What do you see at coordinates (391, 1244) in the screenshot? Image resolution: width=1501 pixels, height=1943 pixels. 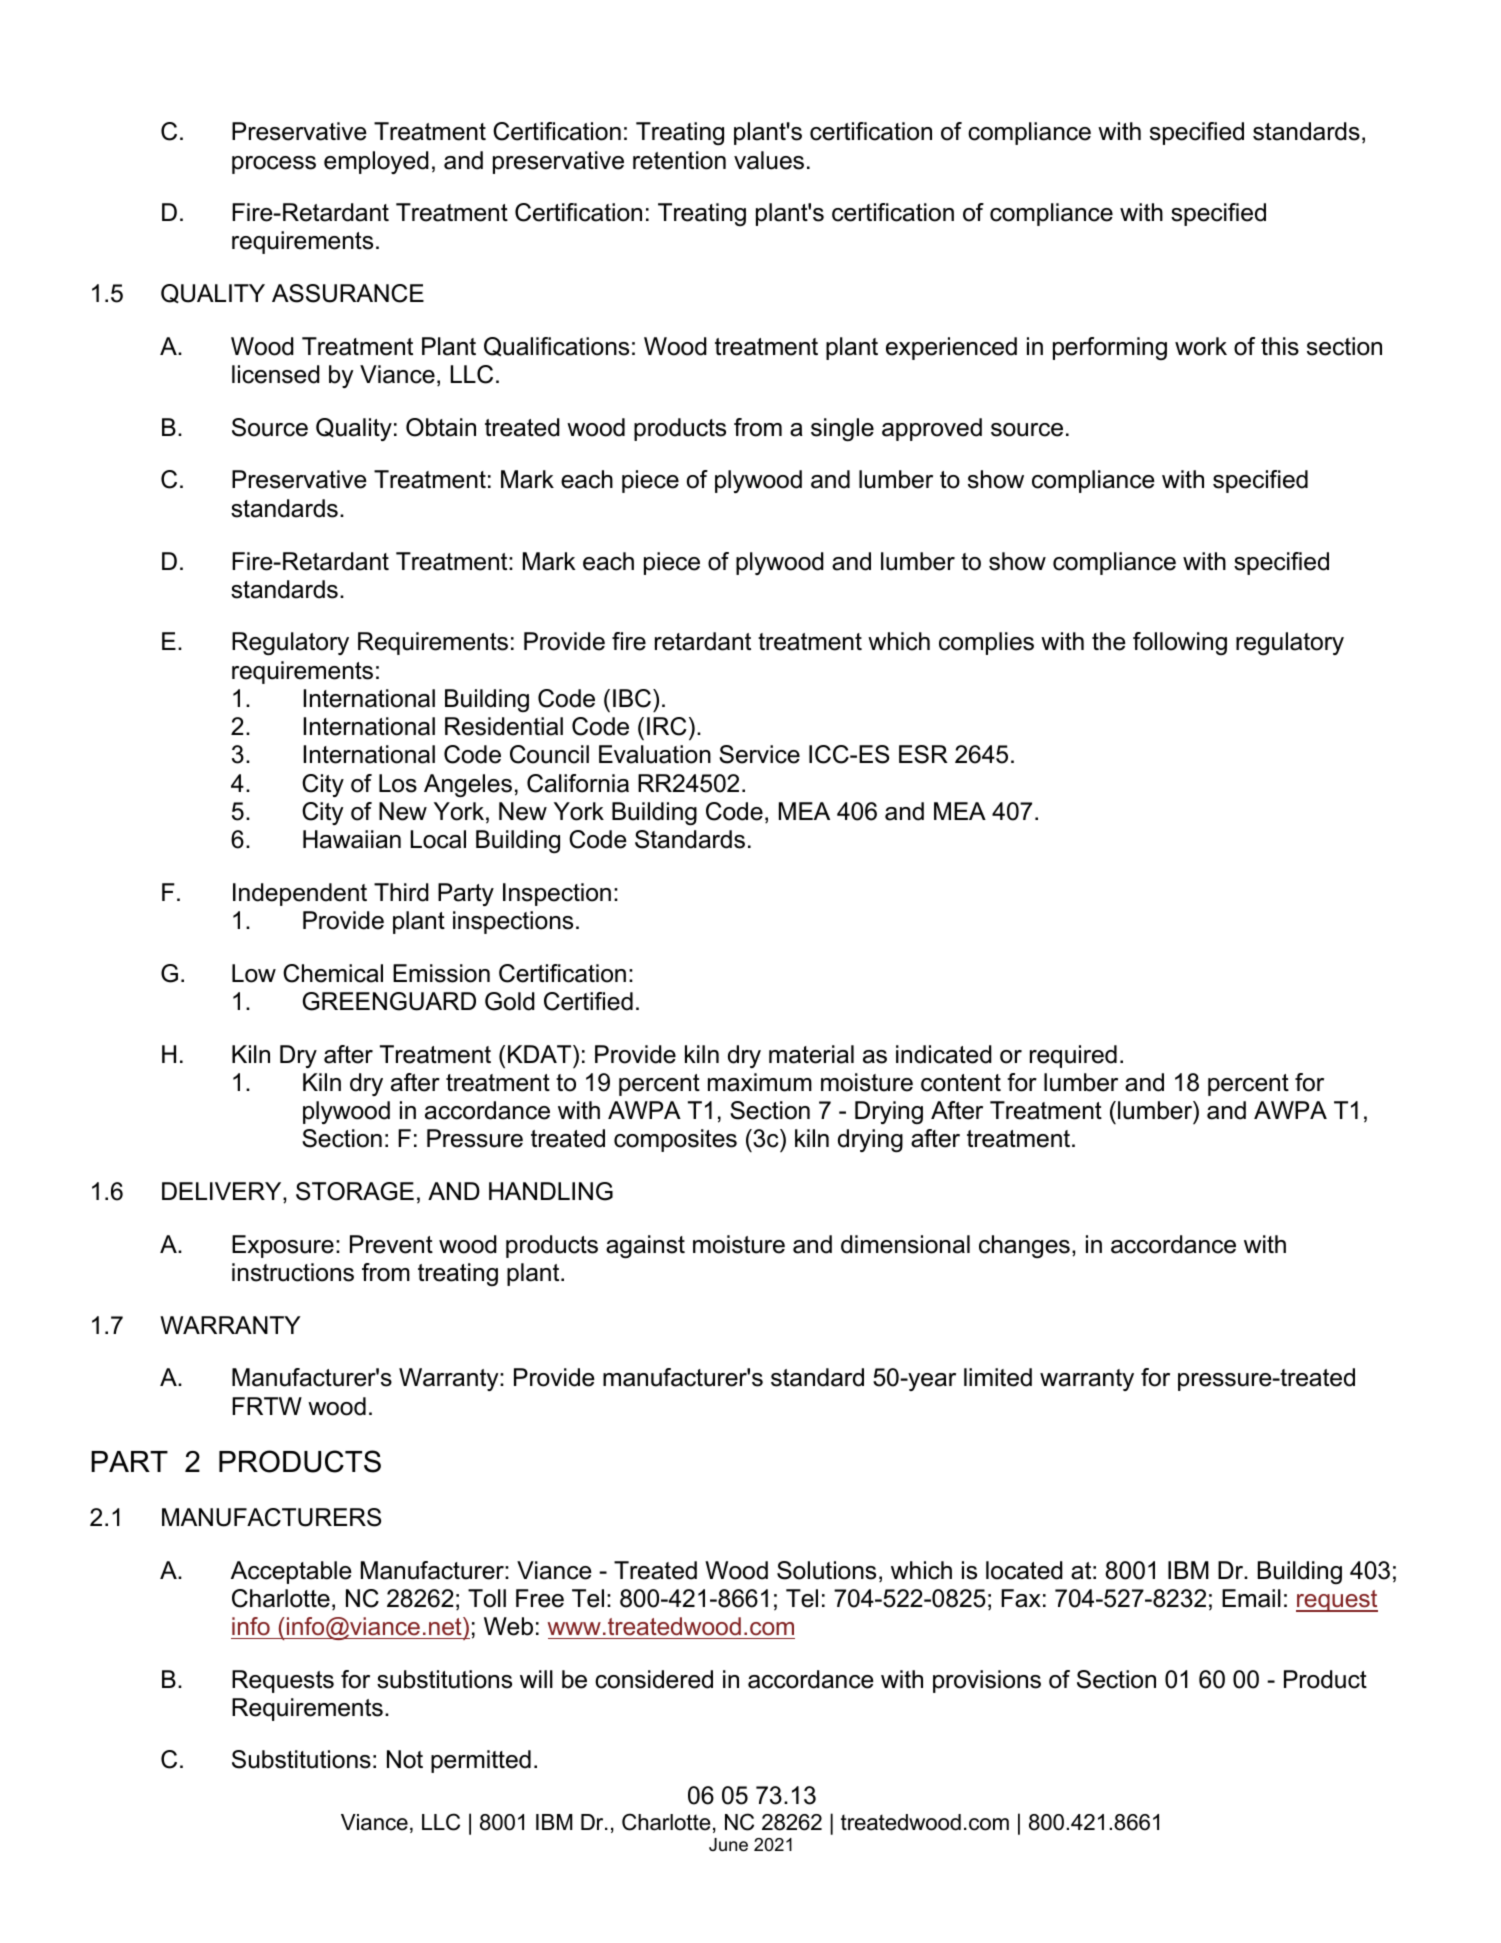 I see `Prevent` at bounding box center [391, 1244].
